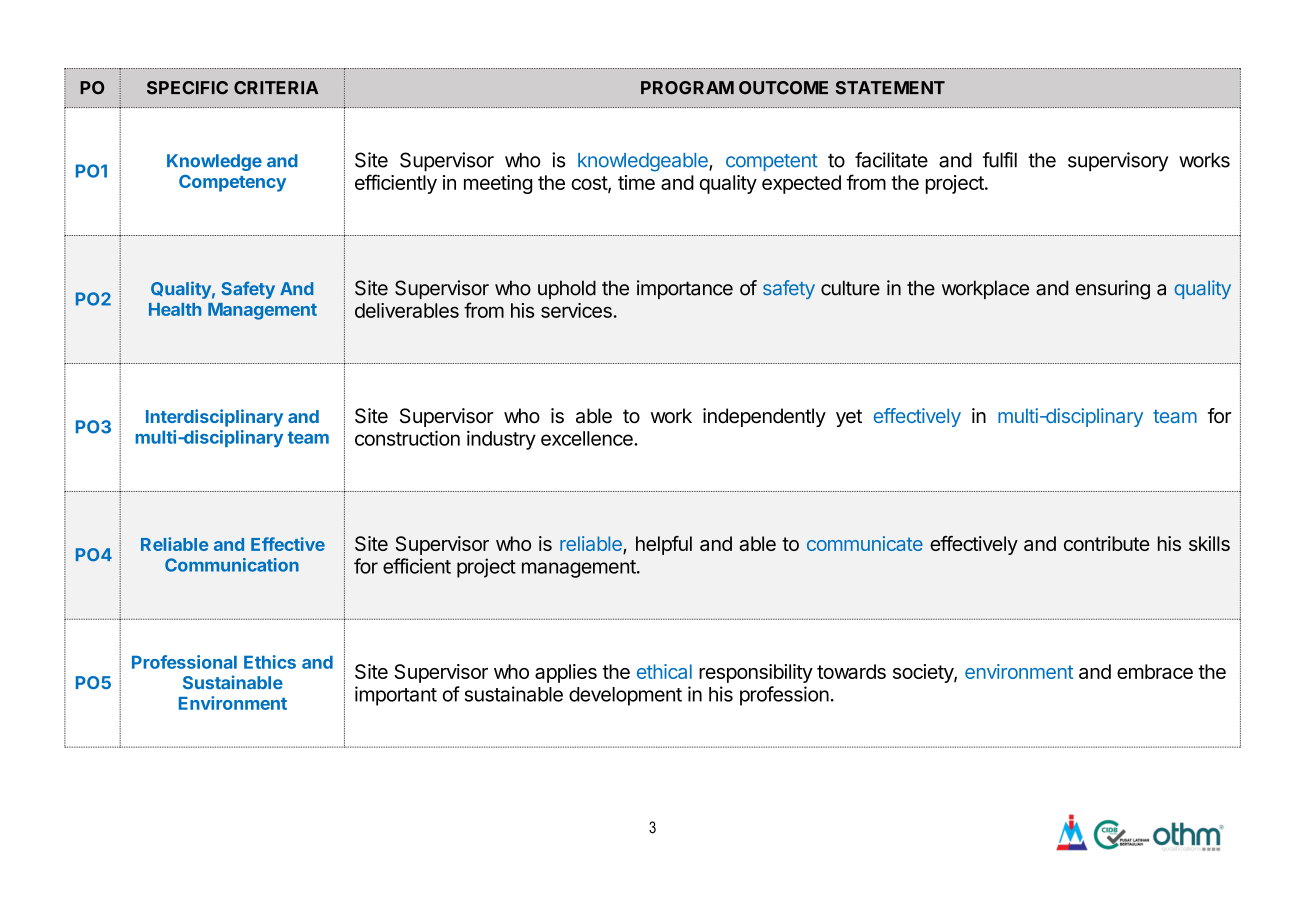  I want to click on OUTCOME, so click(783, 88).
